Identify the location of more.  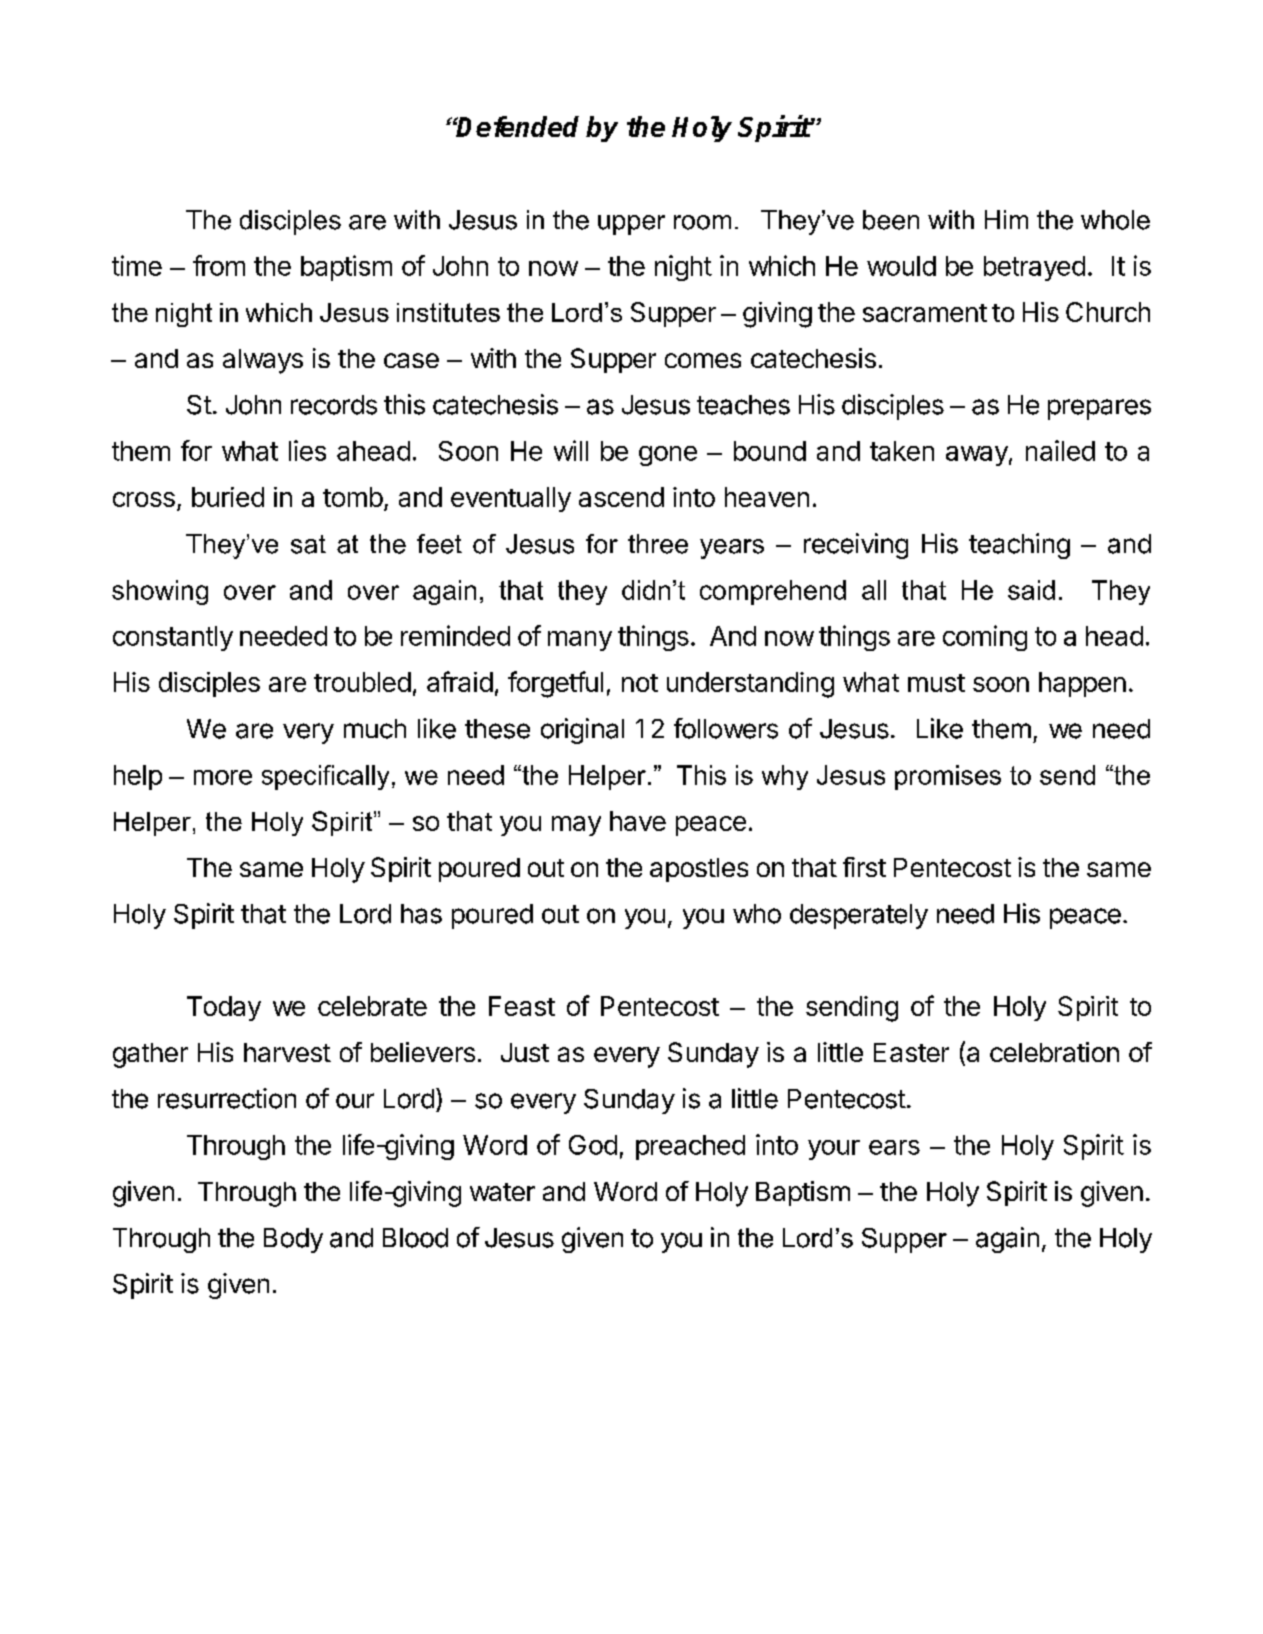
(223, 777).
